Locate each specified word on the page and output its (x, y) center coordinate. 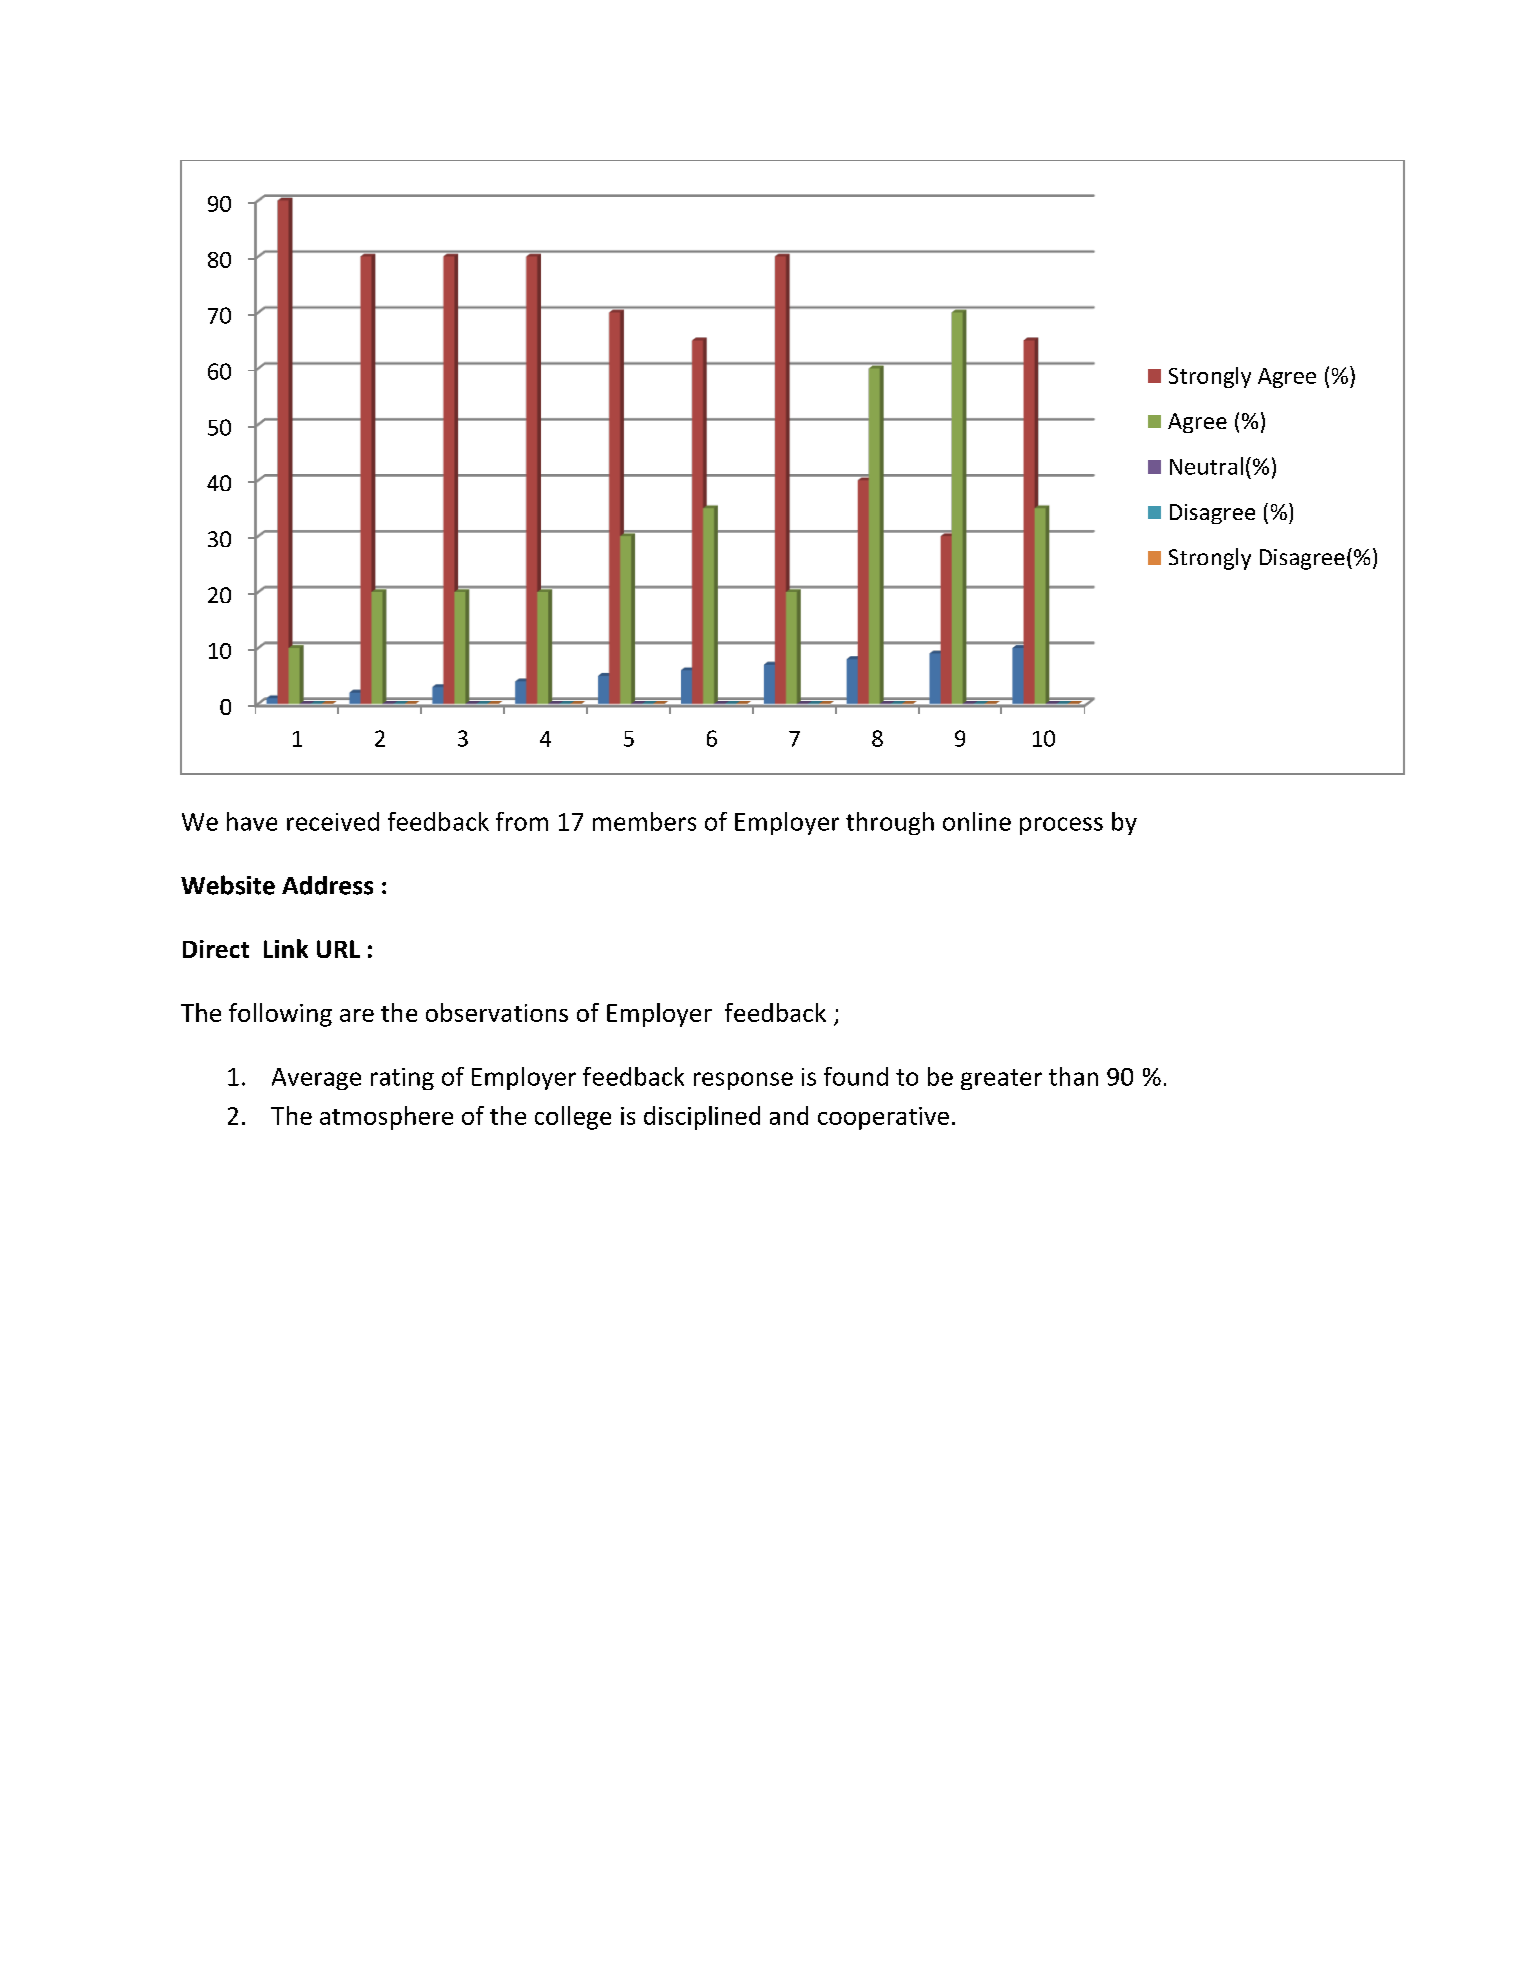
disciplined (702, 1118)
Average (316, 1079)
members (644, 821)
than (1073, 1076)
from (522, 821)
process (1061, 826)
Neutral (1206, 466)
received (333, 821)
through (890, 823)
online (977, 821)
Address (327, 885)
